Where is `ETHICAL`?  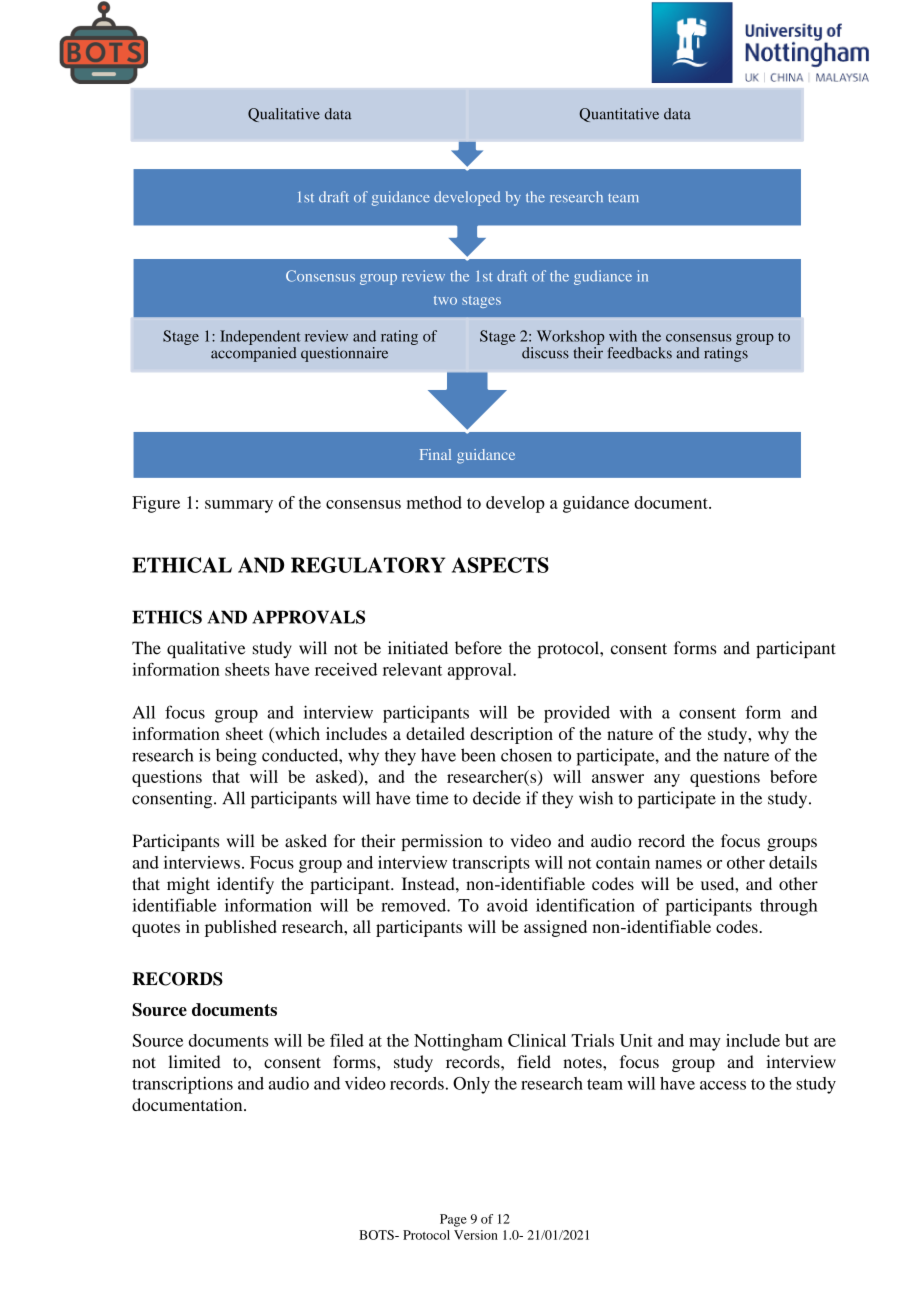 ETHICAL is located at coordinates (182, 565).
